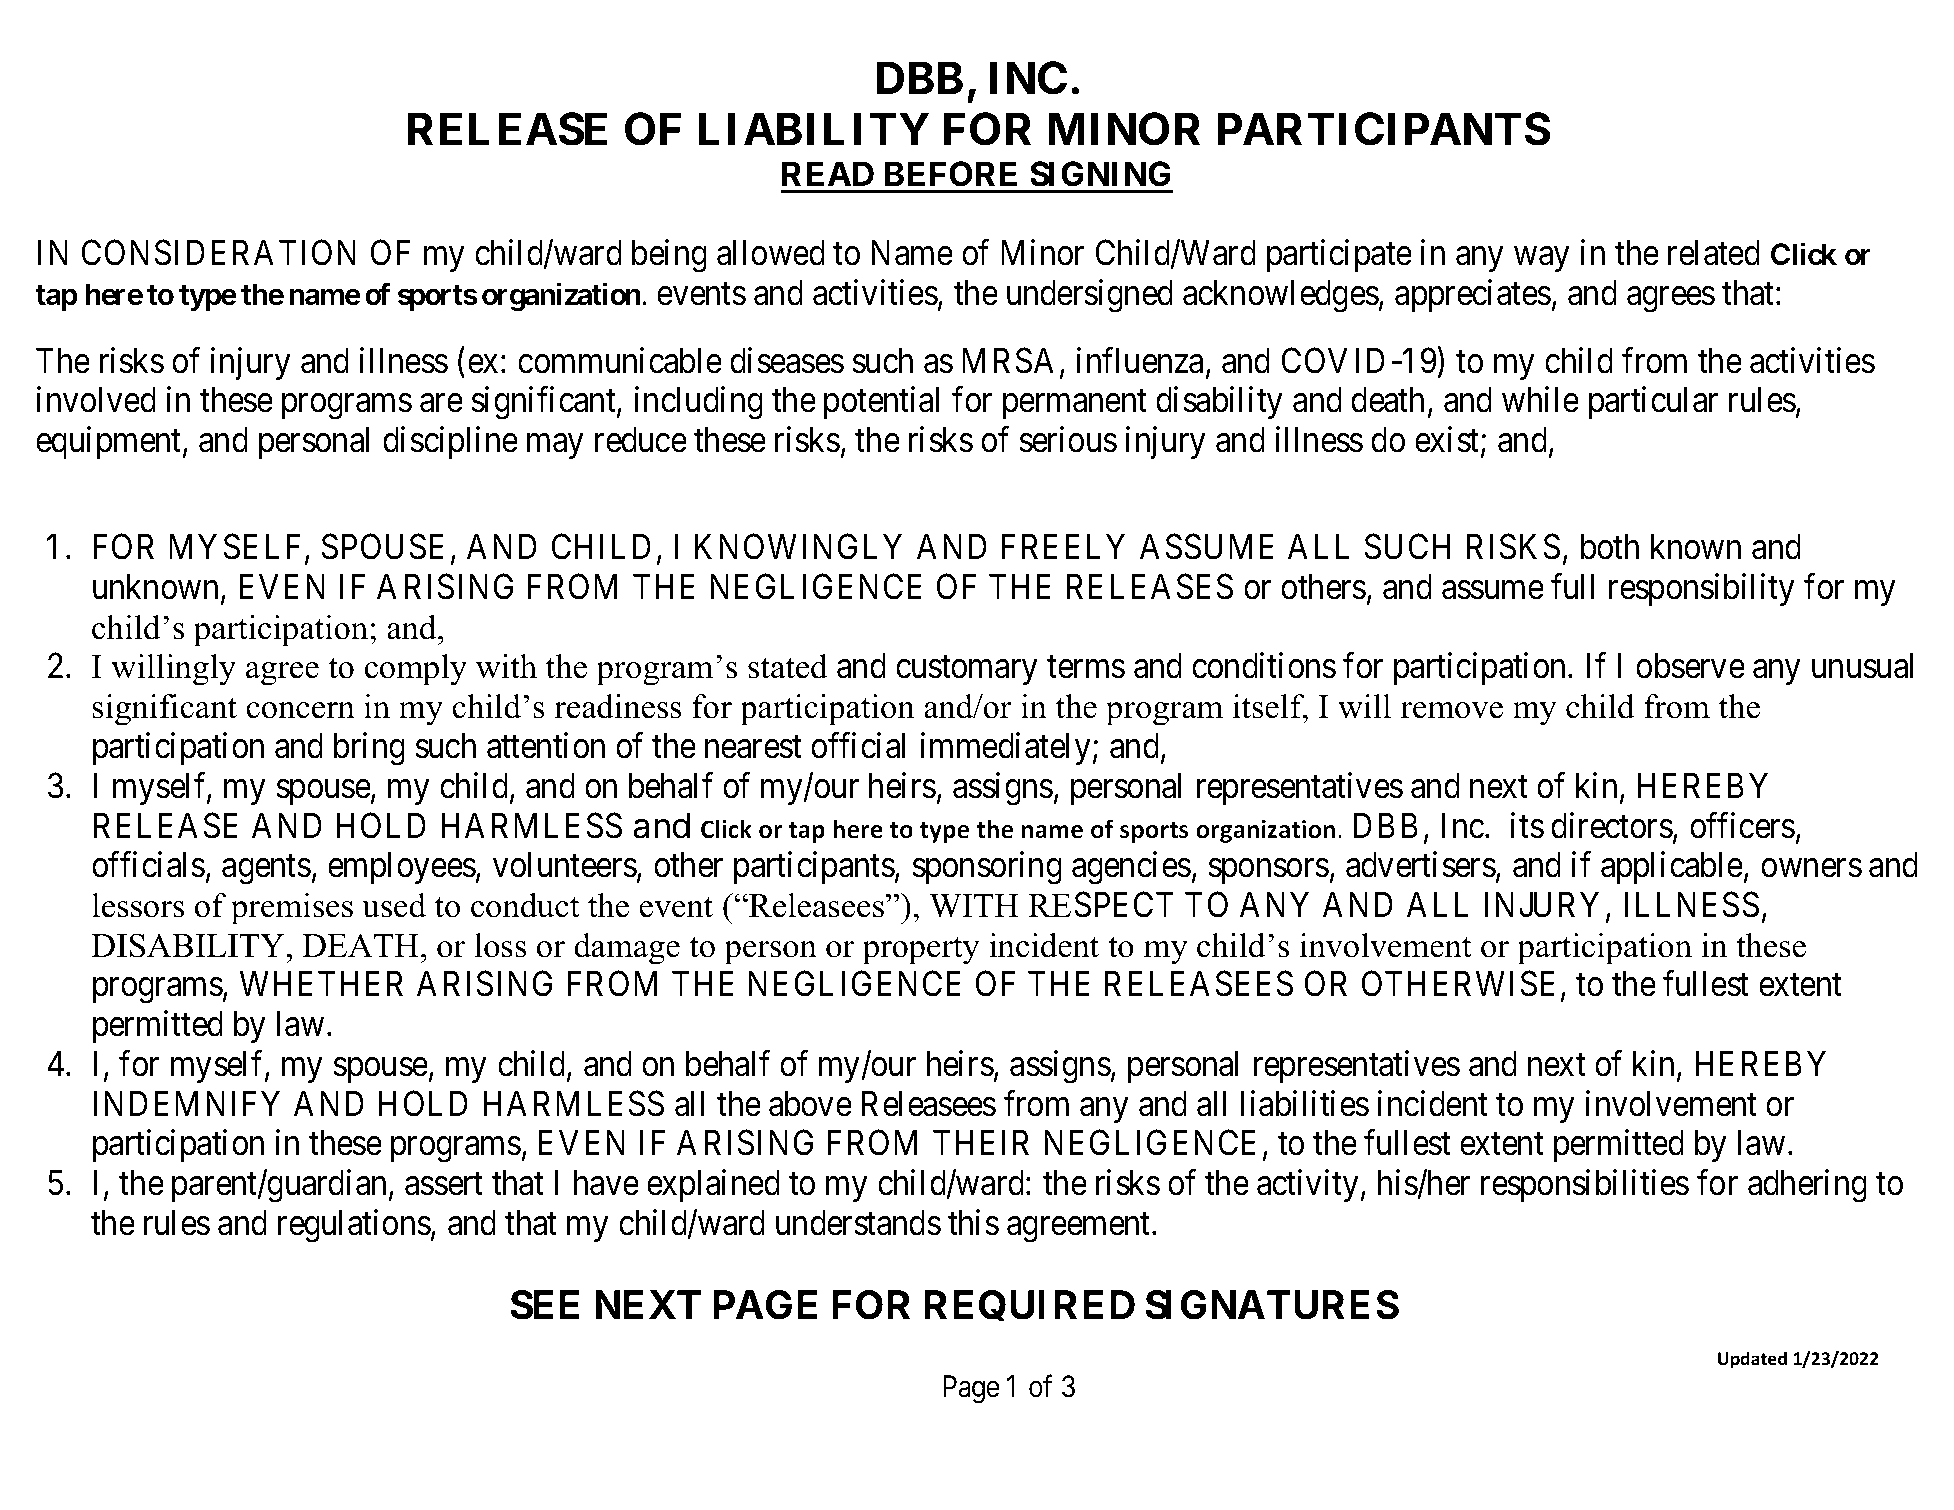  Describe the element at coordinates (354, 1226) in the page. I see `regulations` at that location.
